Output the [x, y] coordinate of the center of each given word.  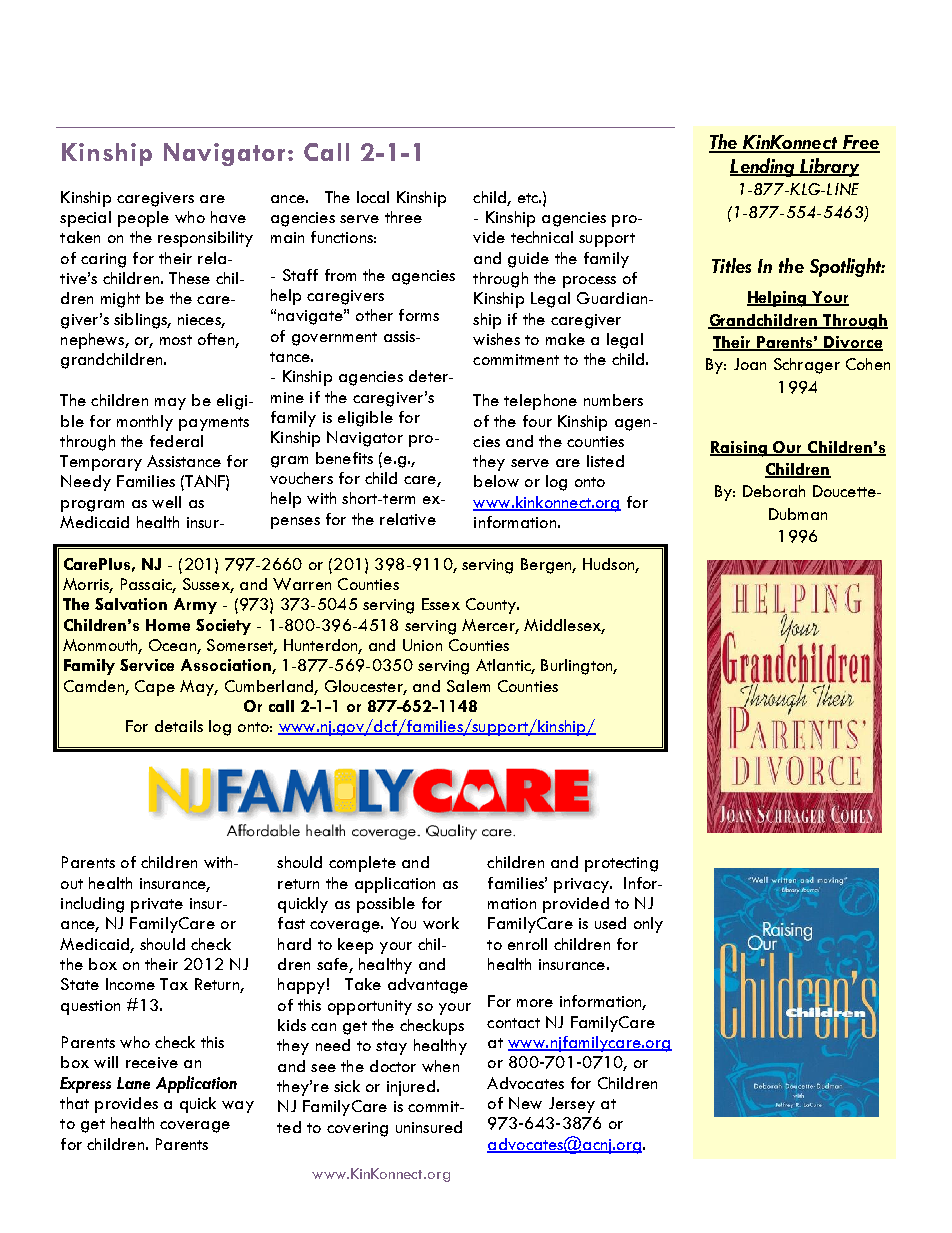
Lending [763, 167]
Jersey [572, 1105]
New [525, 1103]
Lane [133, 1083]
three [403, 217]
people [143, 219]
